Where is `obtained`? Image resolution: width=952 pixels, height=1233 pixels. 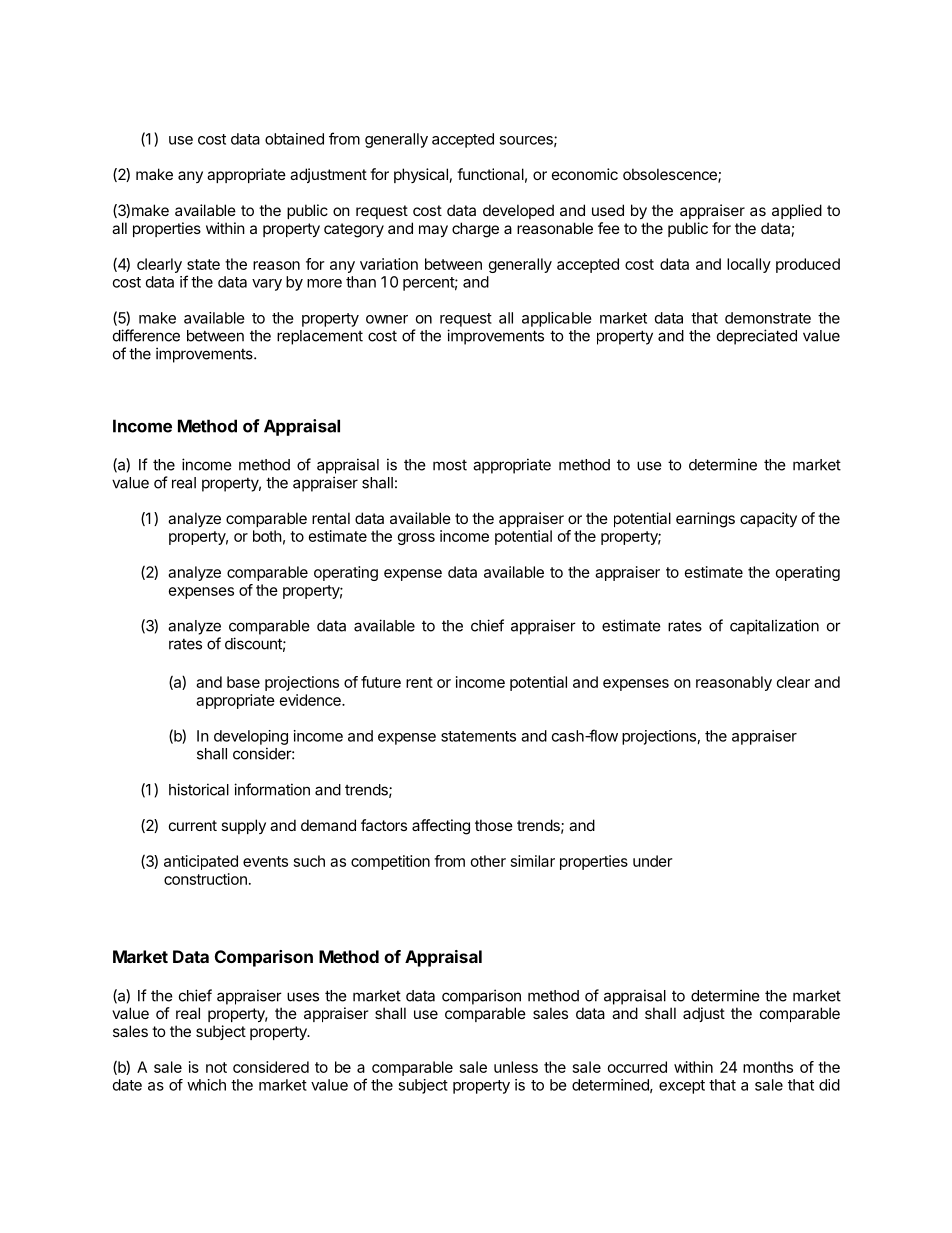 obtained is located at coordinates (294, 139).
